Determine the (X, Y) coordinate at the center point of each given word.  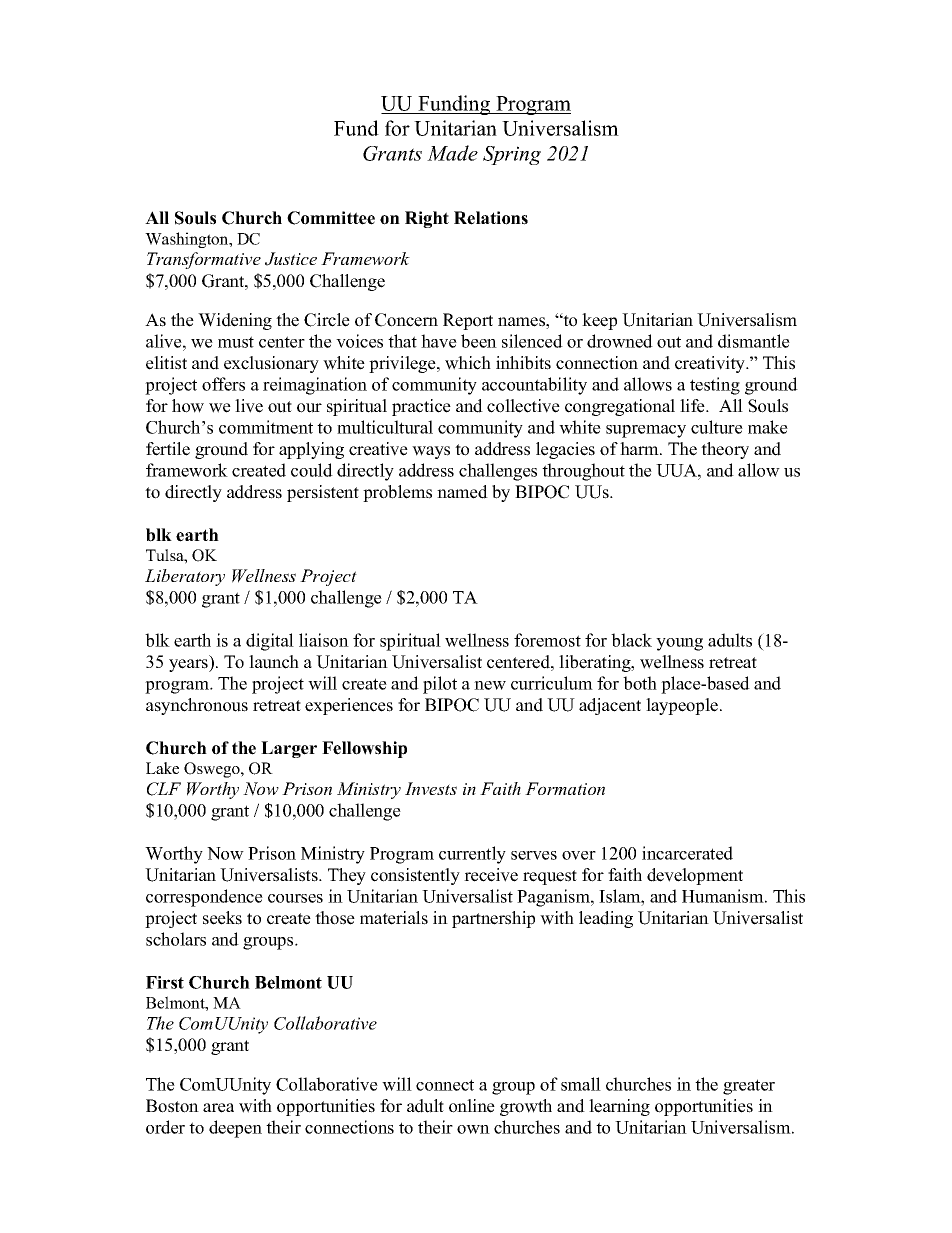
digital (270, 642)
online (472, 1106)
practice (421, 407)
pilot (440, 685)
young (679, 644)
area (218, 1108)
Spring (512, 155)
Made (452, 153)
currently (472, 855)
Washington (188, 240)
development (695, 876)
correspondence (204, 898)
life (693, 406)
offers (223, 384)
